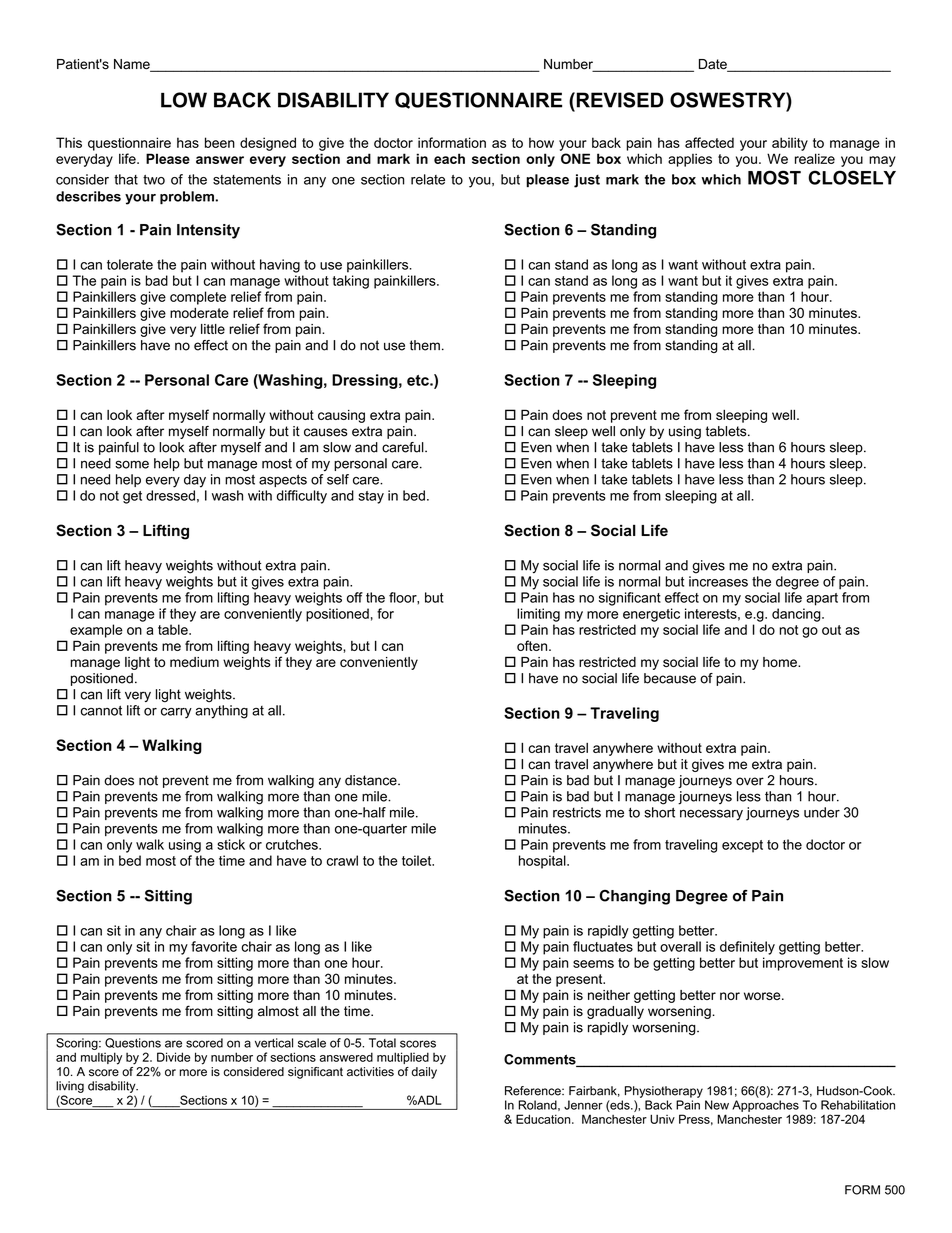  I want to click on CLOSELY, so click(852, 177).
